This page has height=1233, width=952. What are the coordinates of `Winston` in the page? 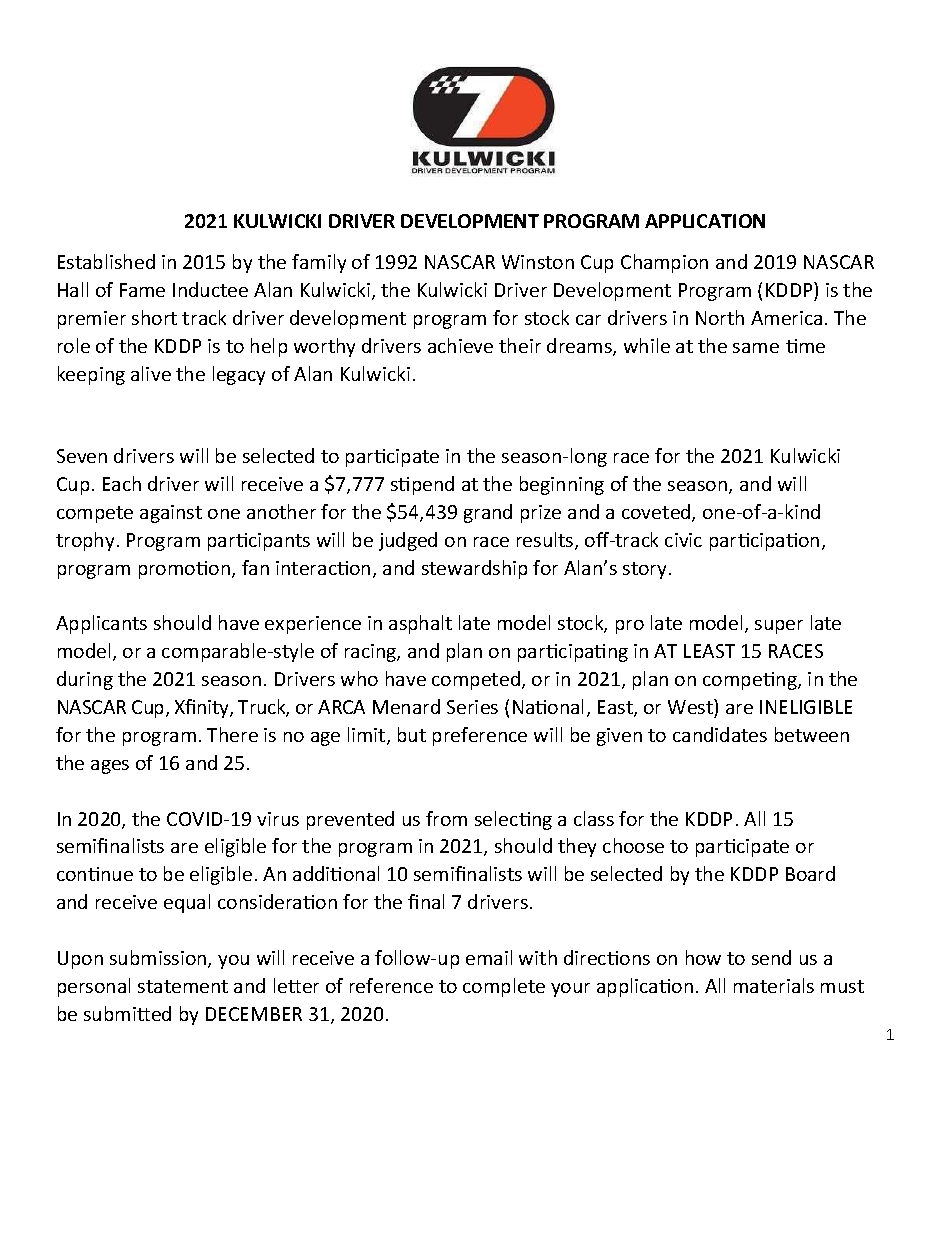 It's located at (538, 262).
